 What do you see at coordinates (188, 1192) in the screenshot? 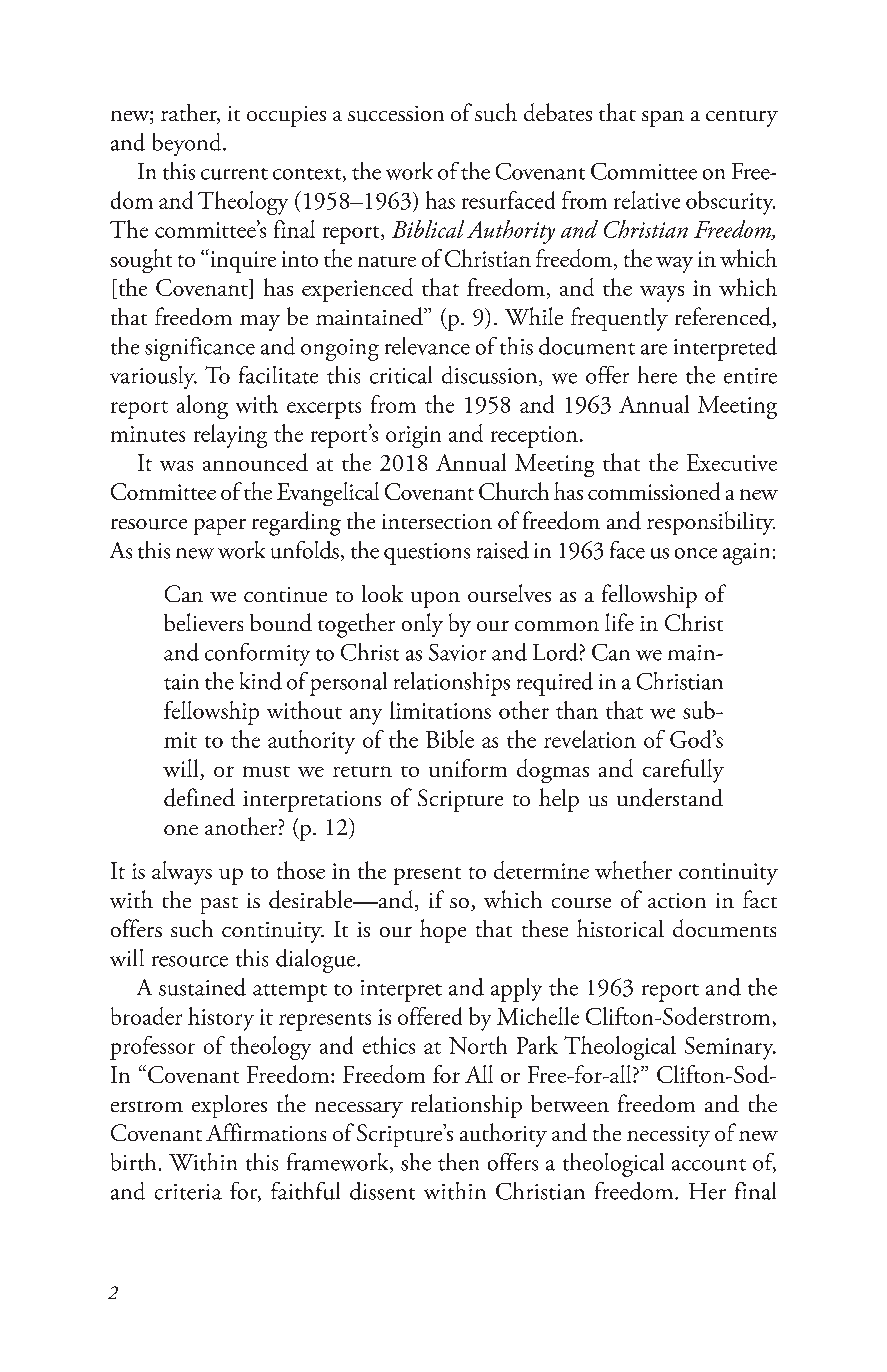
I see `criteria` at bounding box center [188, 1192].
